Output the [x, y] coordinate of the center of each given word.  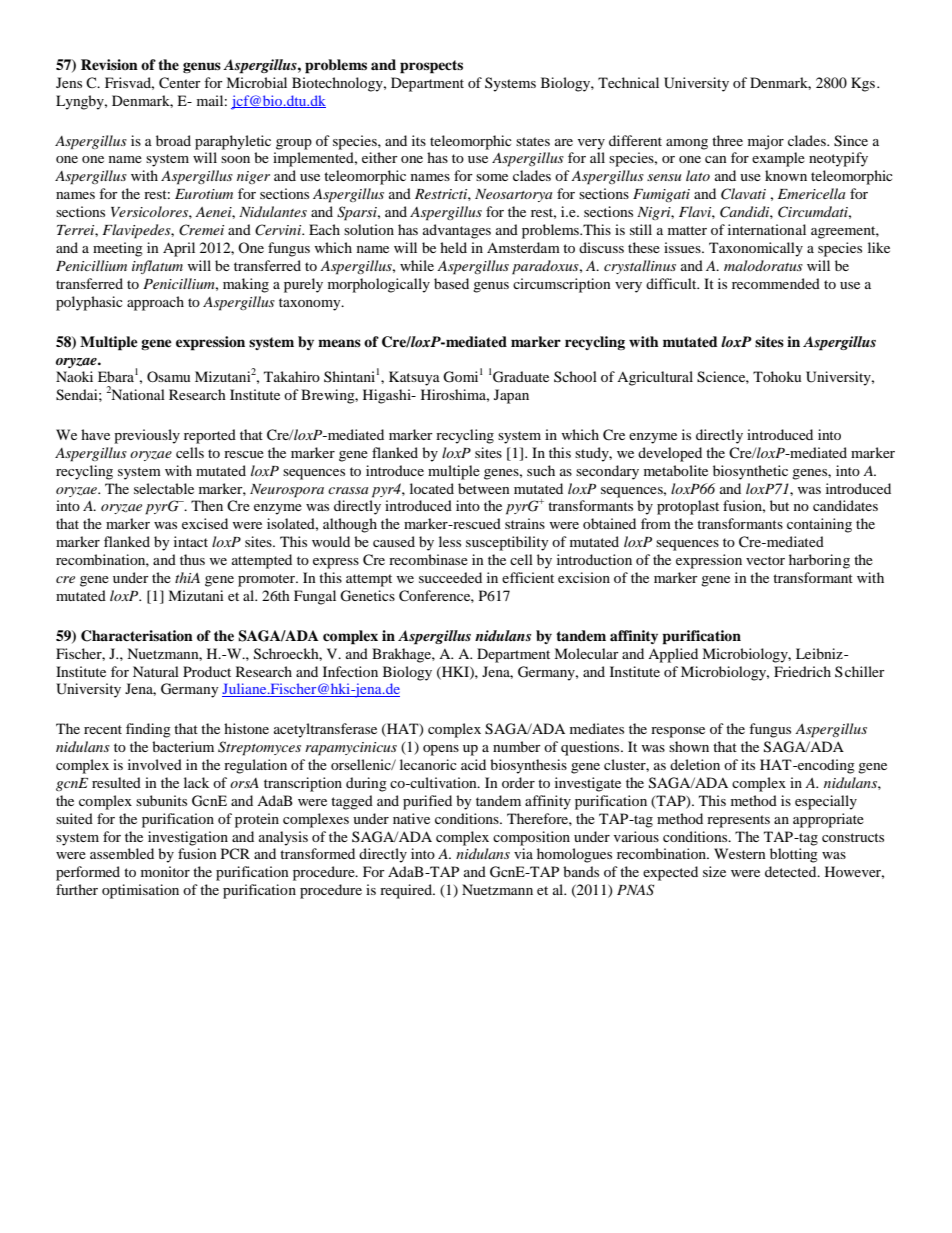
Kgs [863, 84]
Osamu [168, 376]
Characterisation [137, 636]
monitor [165, 871]
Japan [511, 396]
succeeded [450, 577]
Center [180, 83]
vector [765, 560]
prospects [431, 67]
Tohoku [777, 376]
